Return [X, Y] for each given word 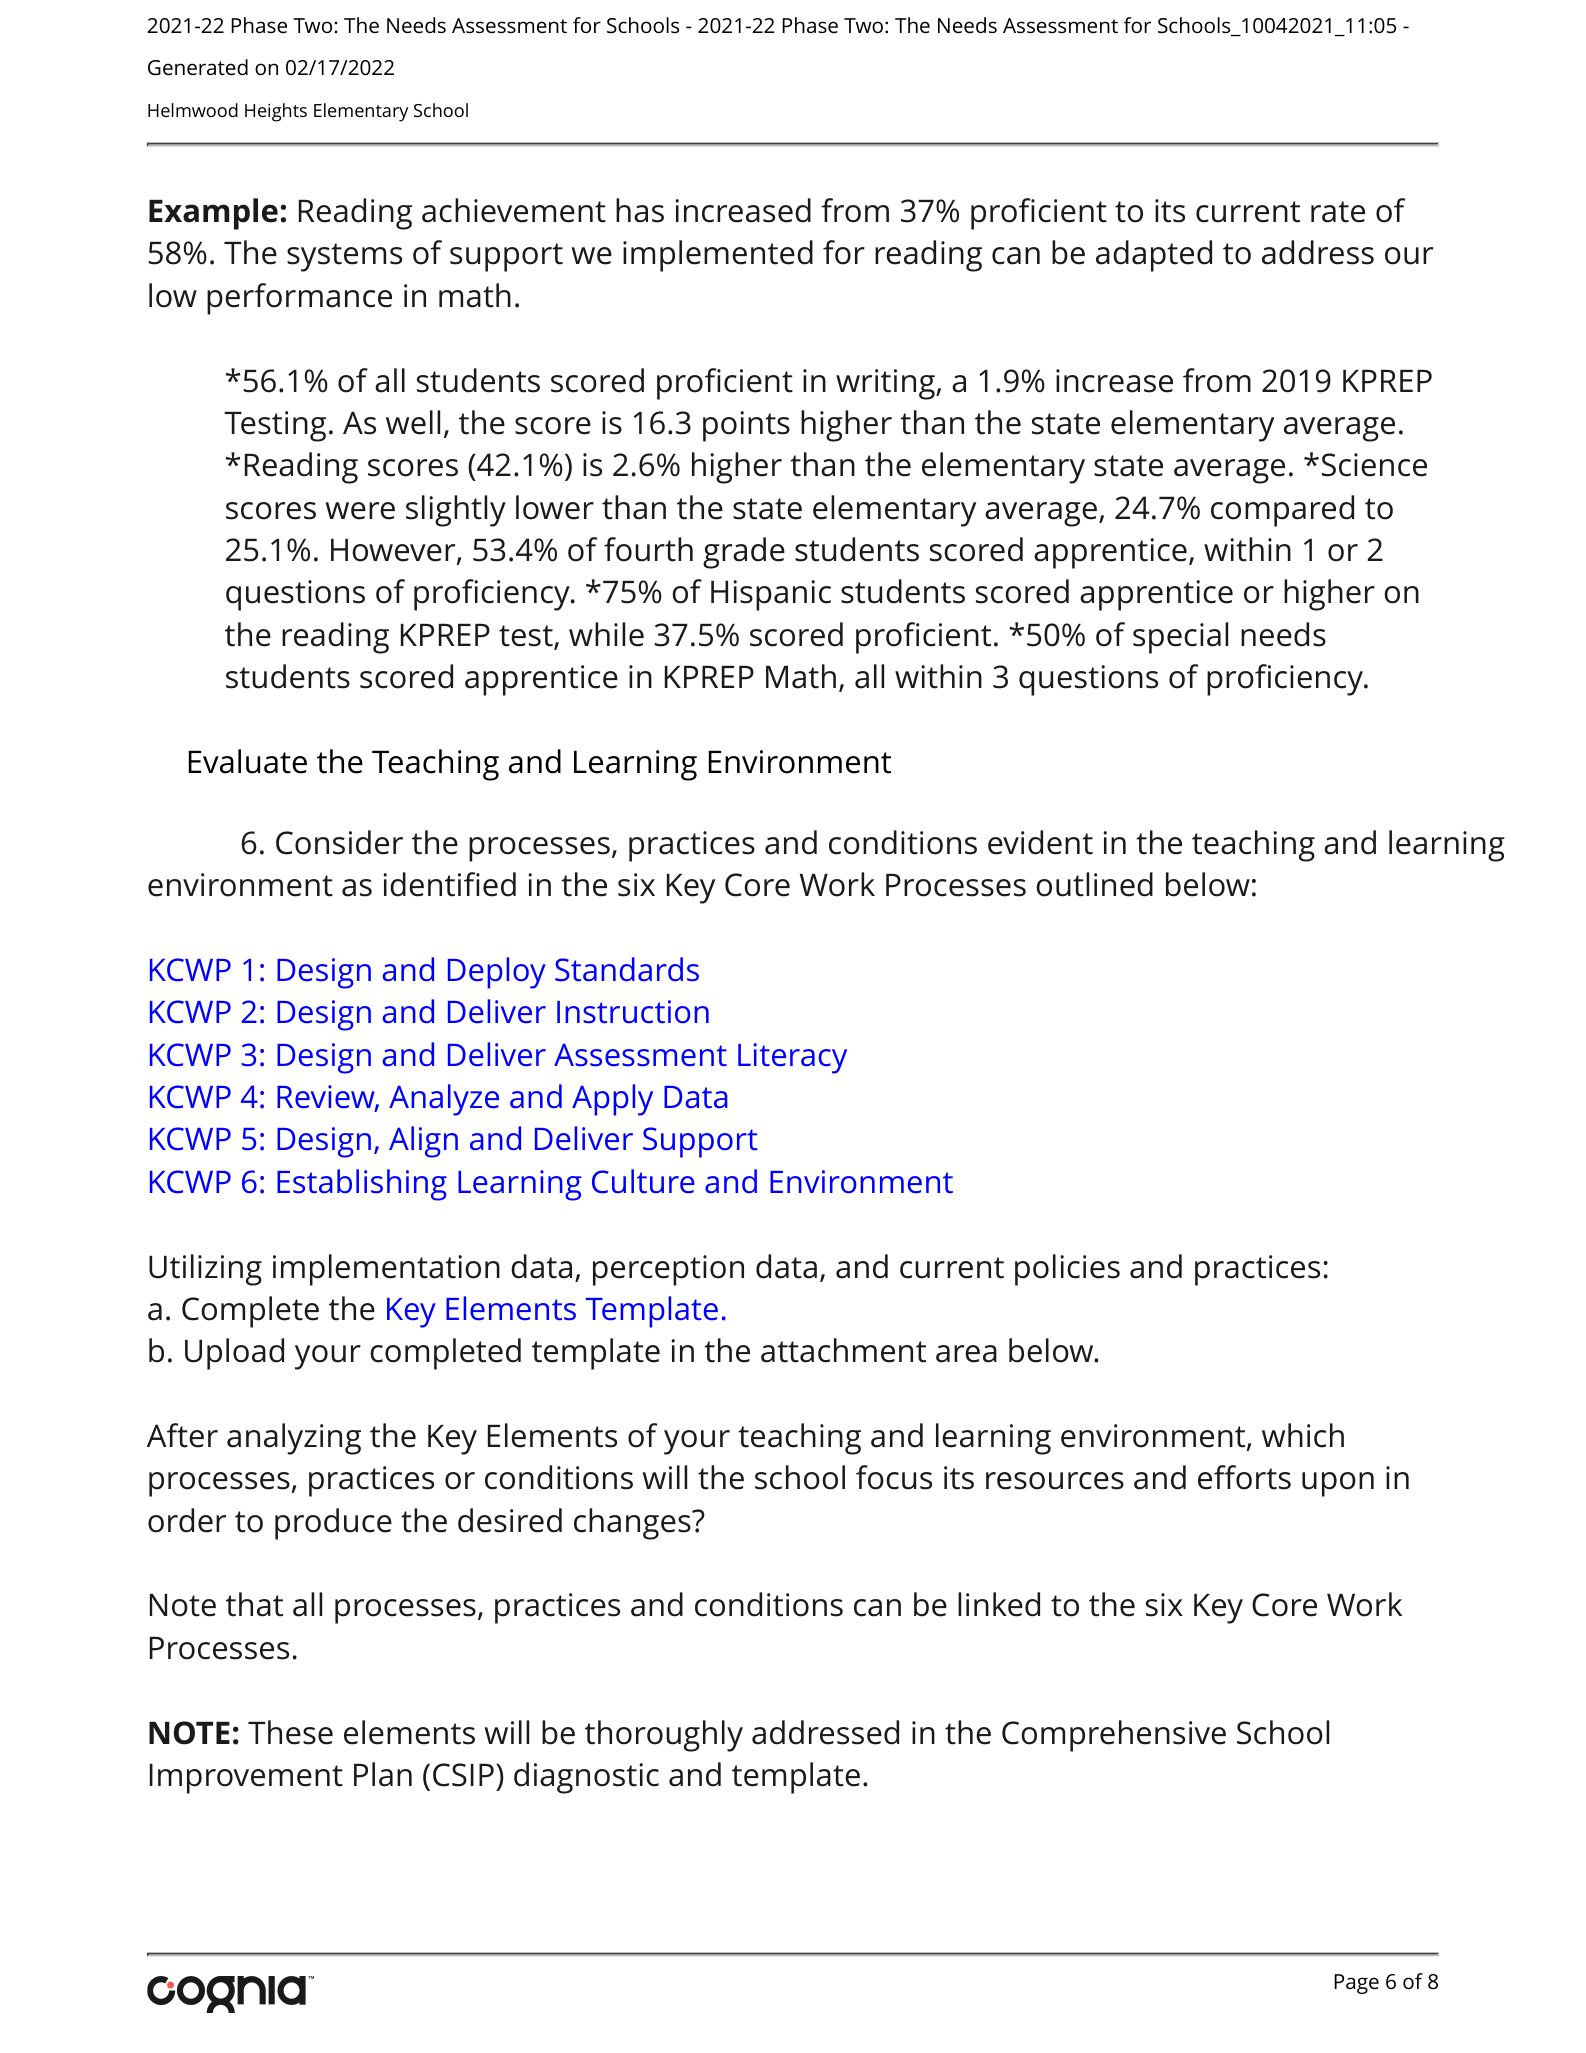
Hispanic [771, 595]
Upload [234, 1354]
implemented [718, 256]
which [1303, 1435]
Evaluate [248, 761]
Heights [276, 112]
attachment [843, 1350]
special [1180, 638]
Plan [383, 1774]
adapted [1154, 256]
